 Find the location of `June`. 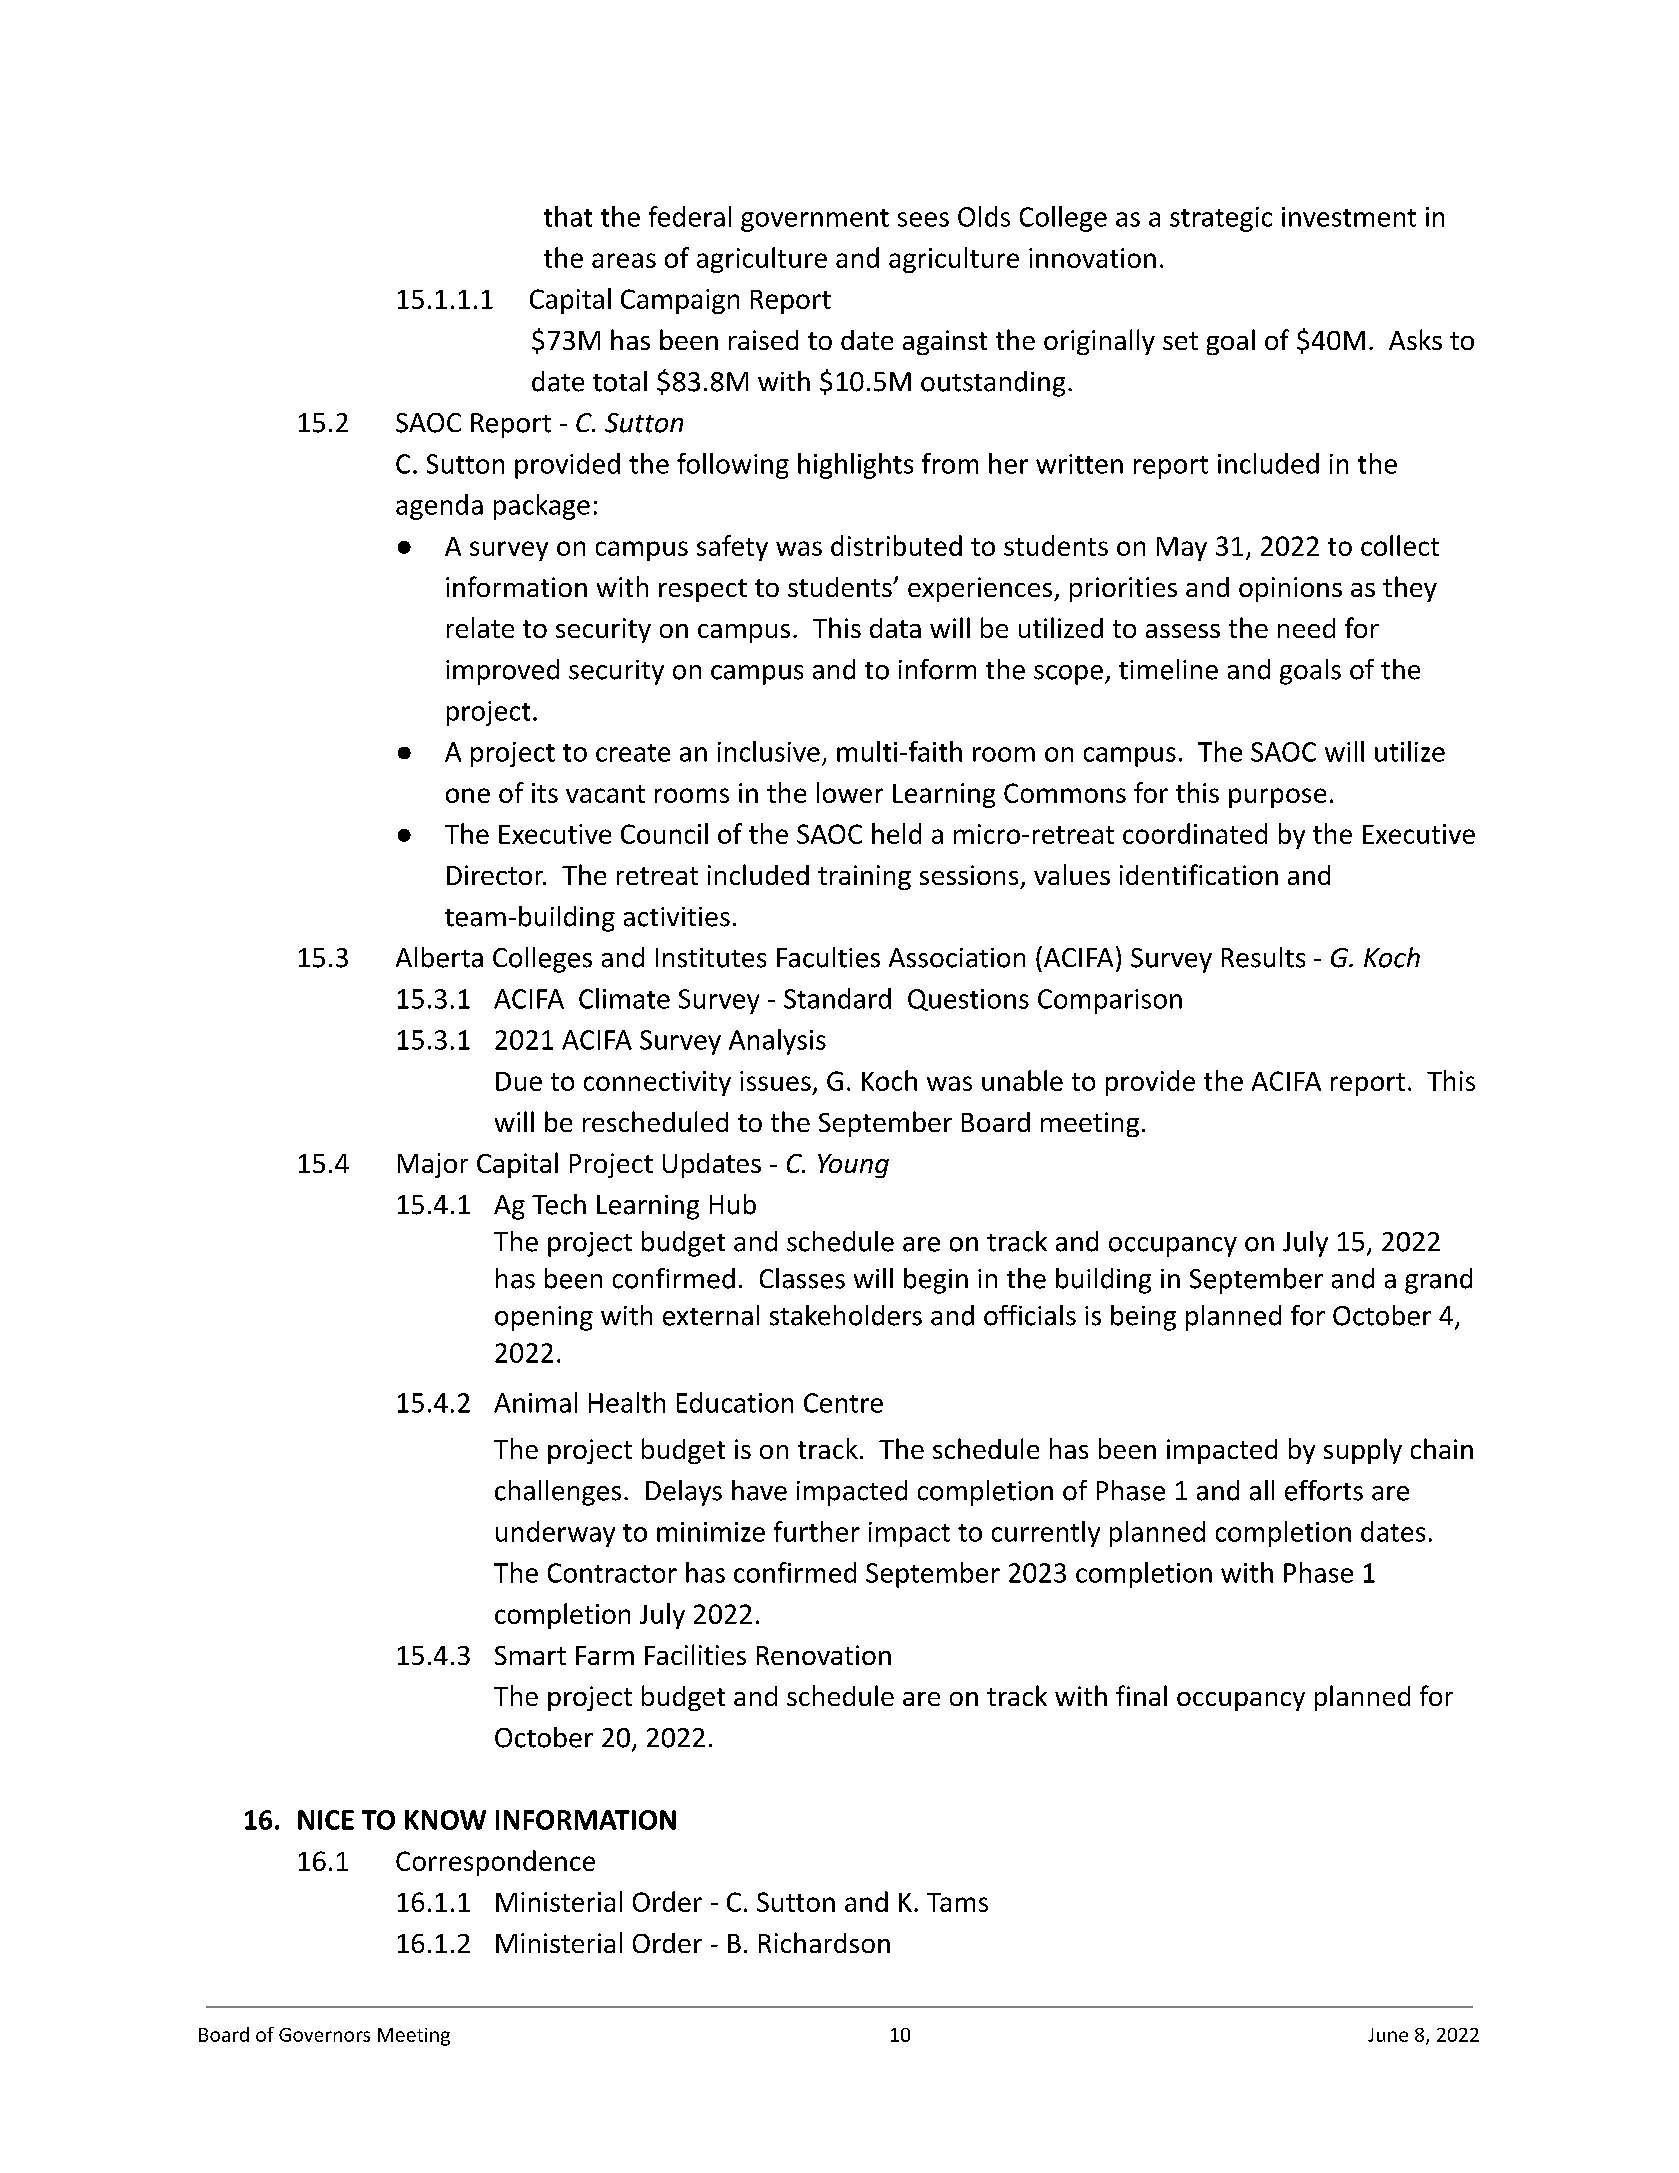

June is located at coordinates (1388, 2035).
